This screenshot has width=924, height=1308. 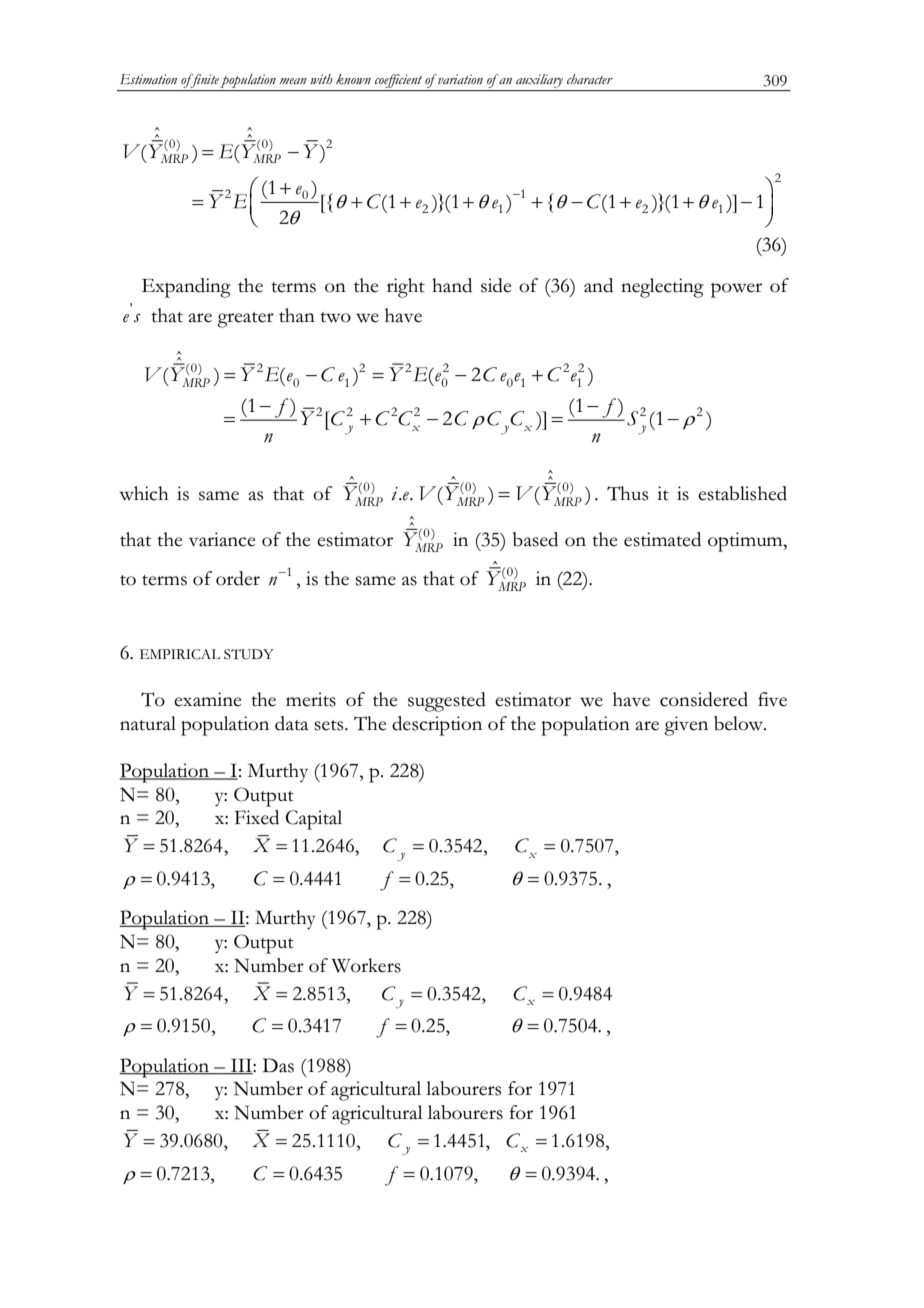 I want to click on given, so click(x=686, y=726).
